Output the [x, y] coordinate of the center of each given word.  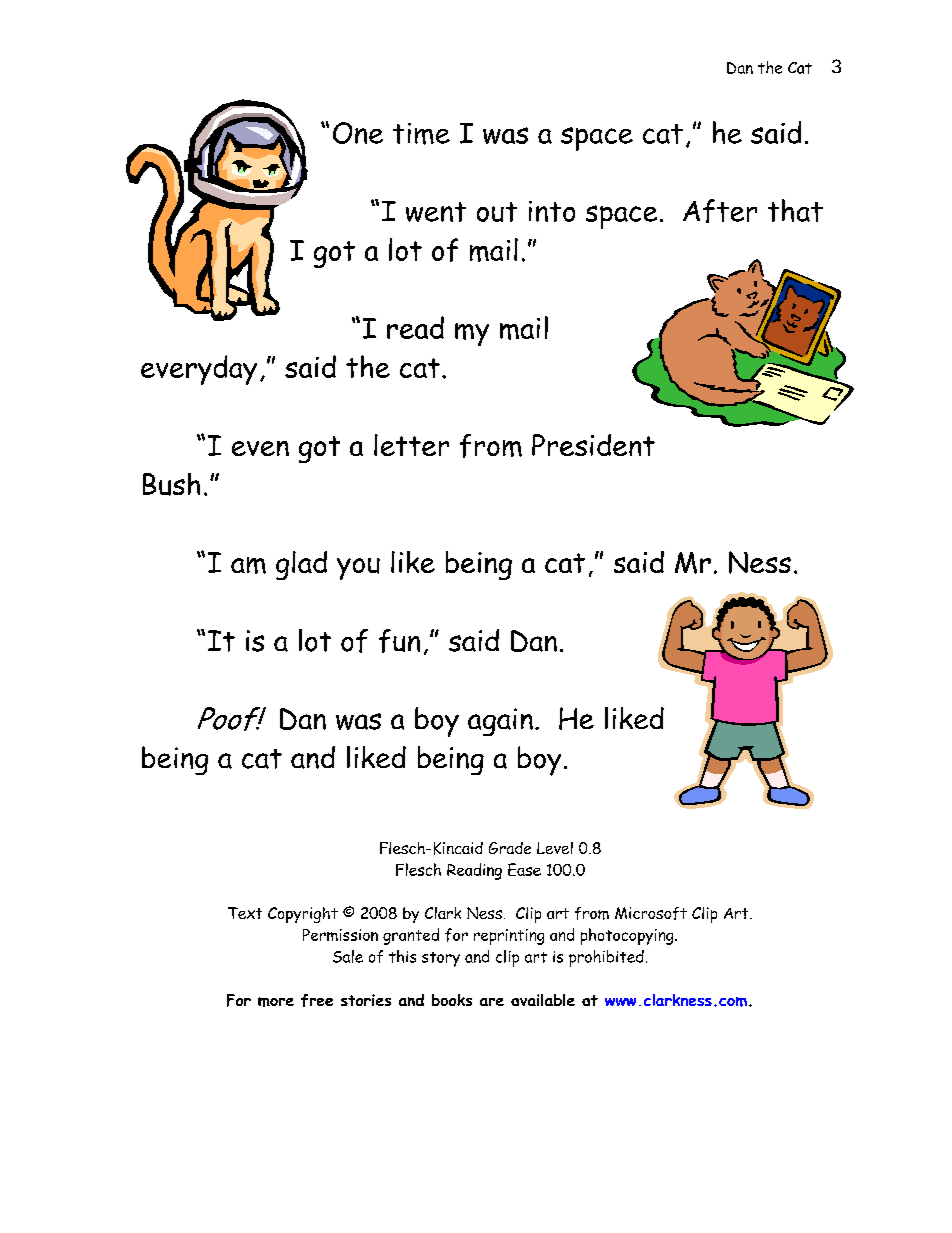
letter [411, 445]
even [260, 448]
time [421, 134]
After [720, 211]
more [276, 1002]
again [500, 722]
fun [399, 641]
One [358, 133]
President [593, 445]
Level [555, 848]
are [492, 1002]
